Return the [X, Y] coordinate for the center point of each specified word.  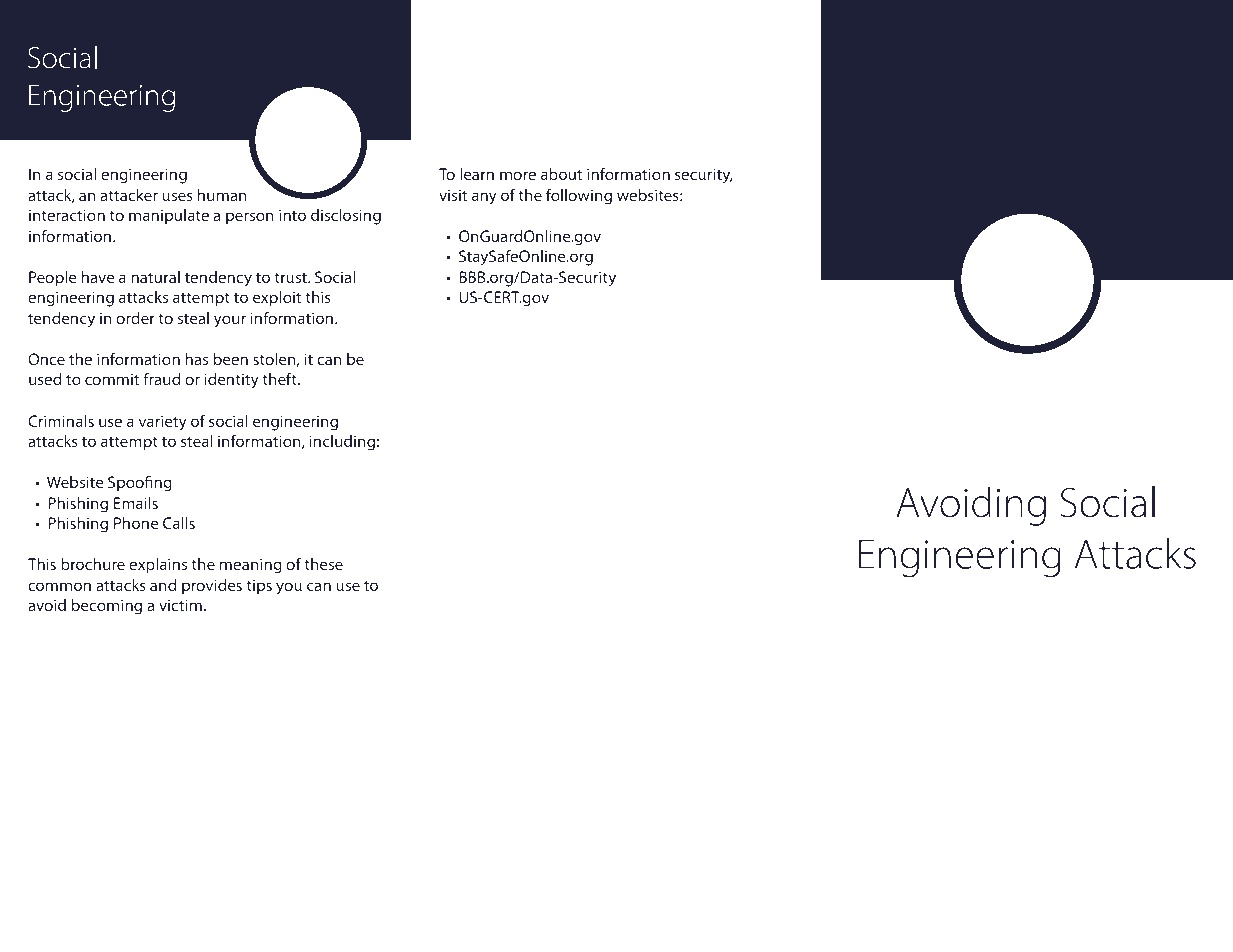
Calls [179, 523]
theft [280, 378]
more [518, 175]
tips [259, 587]
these [323, 564]
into [292, 215]
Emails [136, 503]
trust [292, 277]
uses [177, 196]
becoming [107, 607]
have [98, 277]
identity [231, 381]
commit [112, 379]
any [484, 198]
